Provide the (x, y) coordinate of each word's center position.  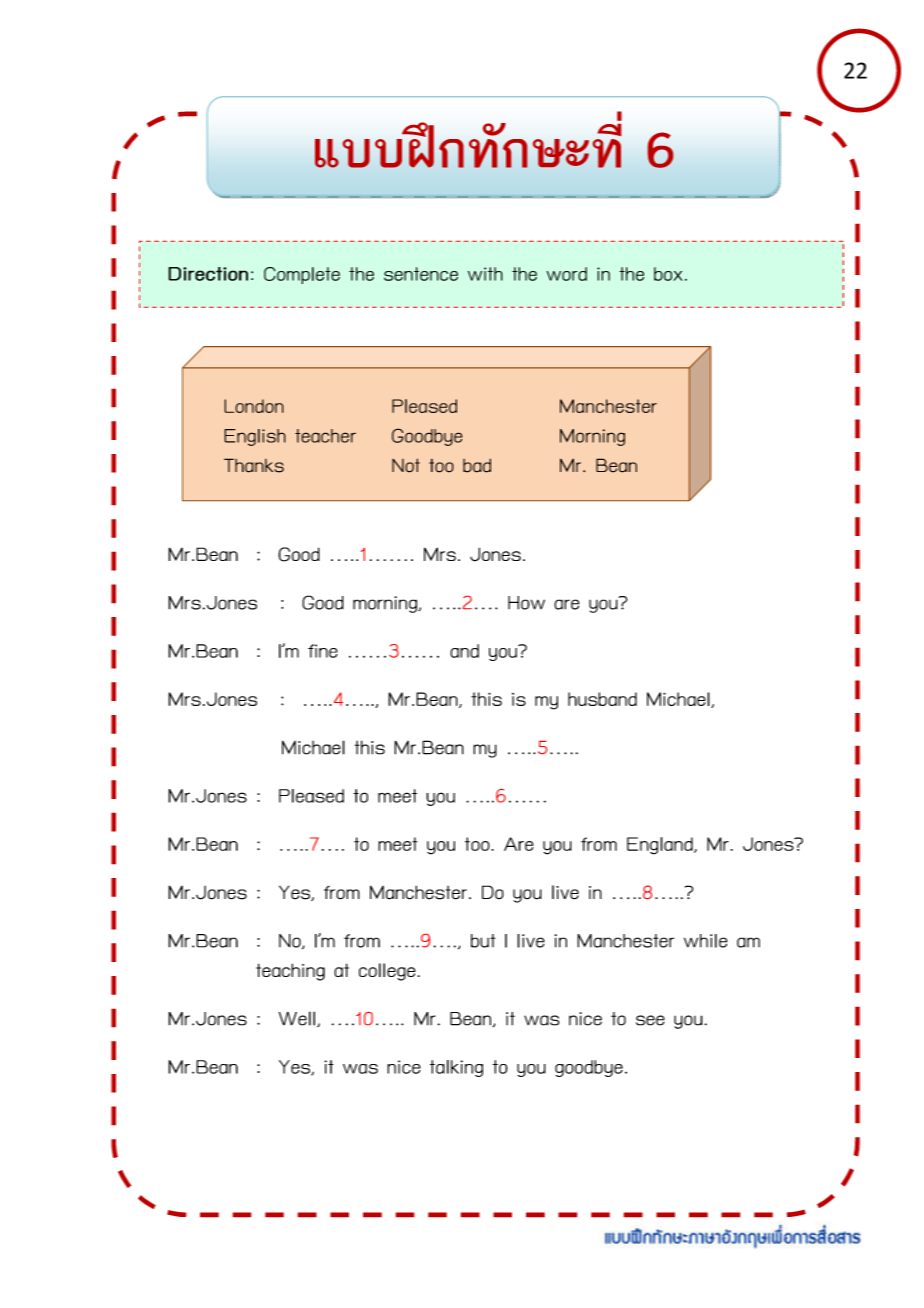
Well (297, 1018)
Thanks (254, 465)
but (483, 941)
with (485, 274)
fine (323, 651)
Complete (302, 275)
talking (456, 1068)
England (661, 846)
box (668, 274)
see (650, 1020)
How (526, 603)
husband (602, 699)
